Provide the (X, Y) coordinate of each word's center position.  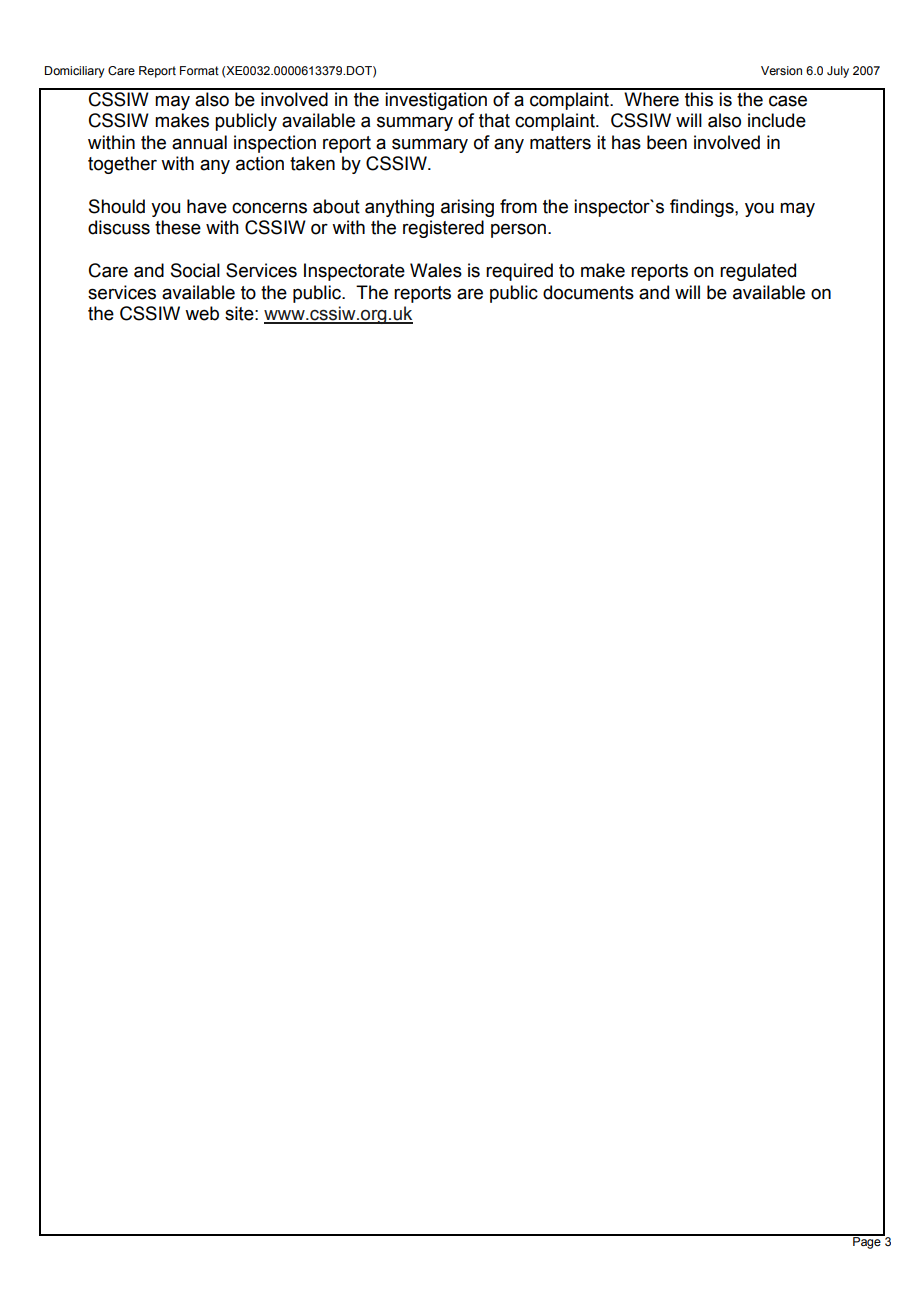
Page (867, 1242)
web (202, 313)
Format (199, 70)
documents (588, 292)
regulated (758, 272)
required (519, 272)
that (494, 120)
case (788, 101)
